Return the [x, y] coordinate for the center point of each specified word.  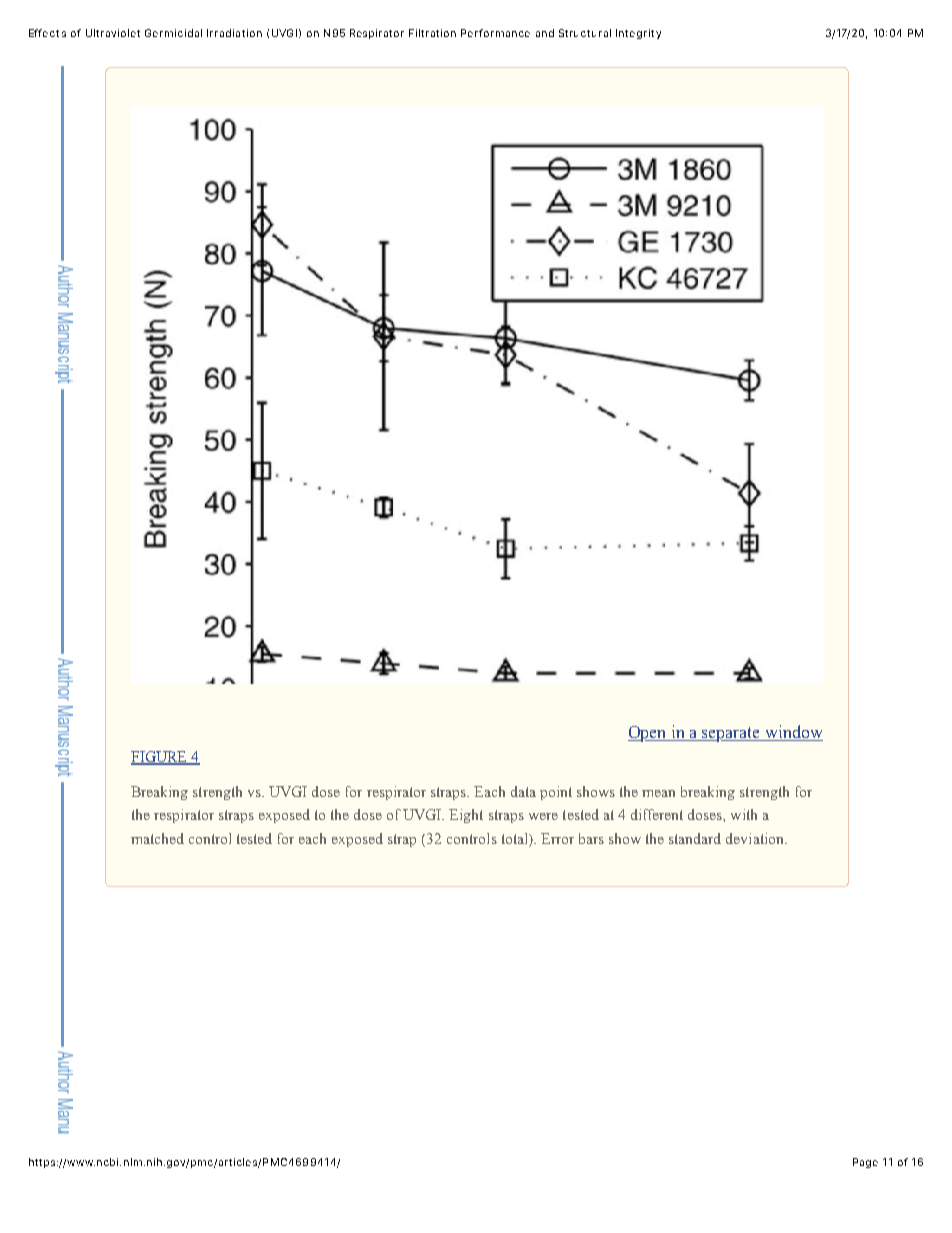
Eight [466, 816]
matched [157, 838]
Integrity [638, 34]
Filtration [432, 33]
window [793, 733]
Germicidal [173, 33]
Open [648, 734]
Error [557, 838]
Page [865, 1163]
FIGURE [160, 758]
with [744, 814]
